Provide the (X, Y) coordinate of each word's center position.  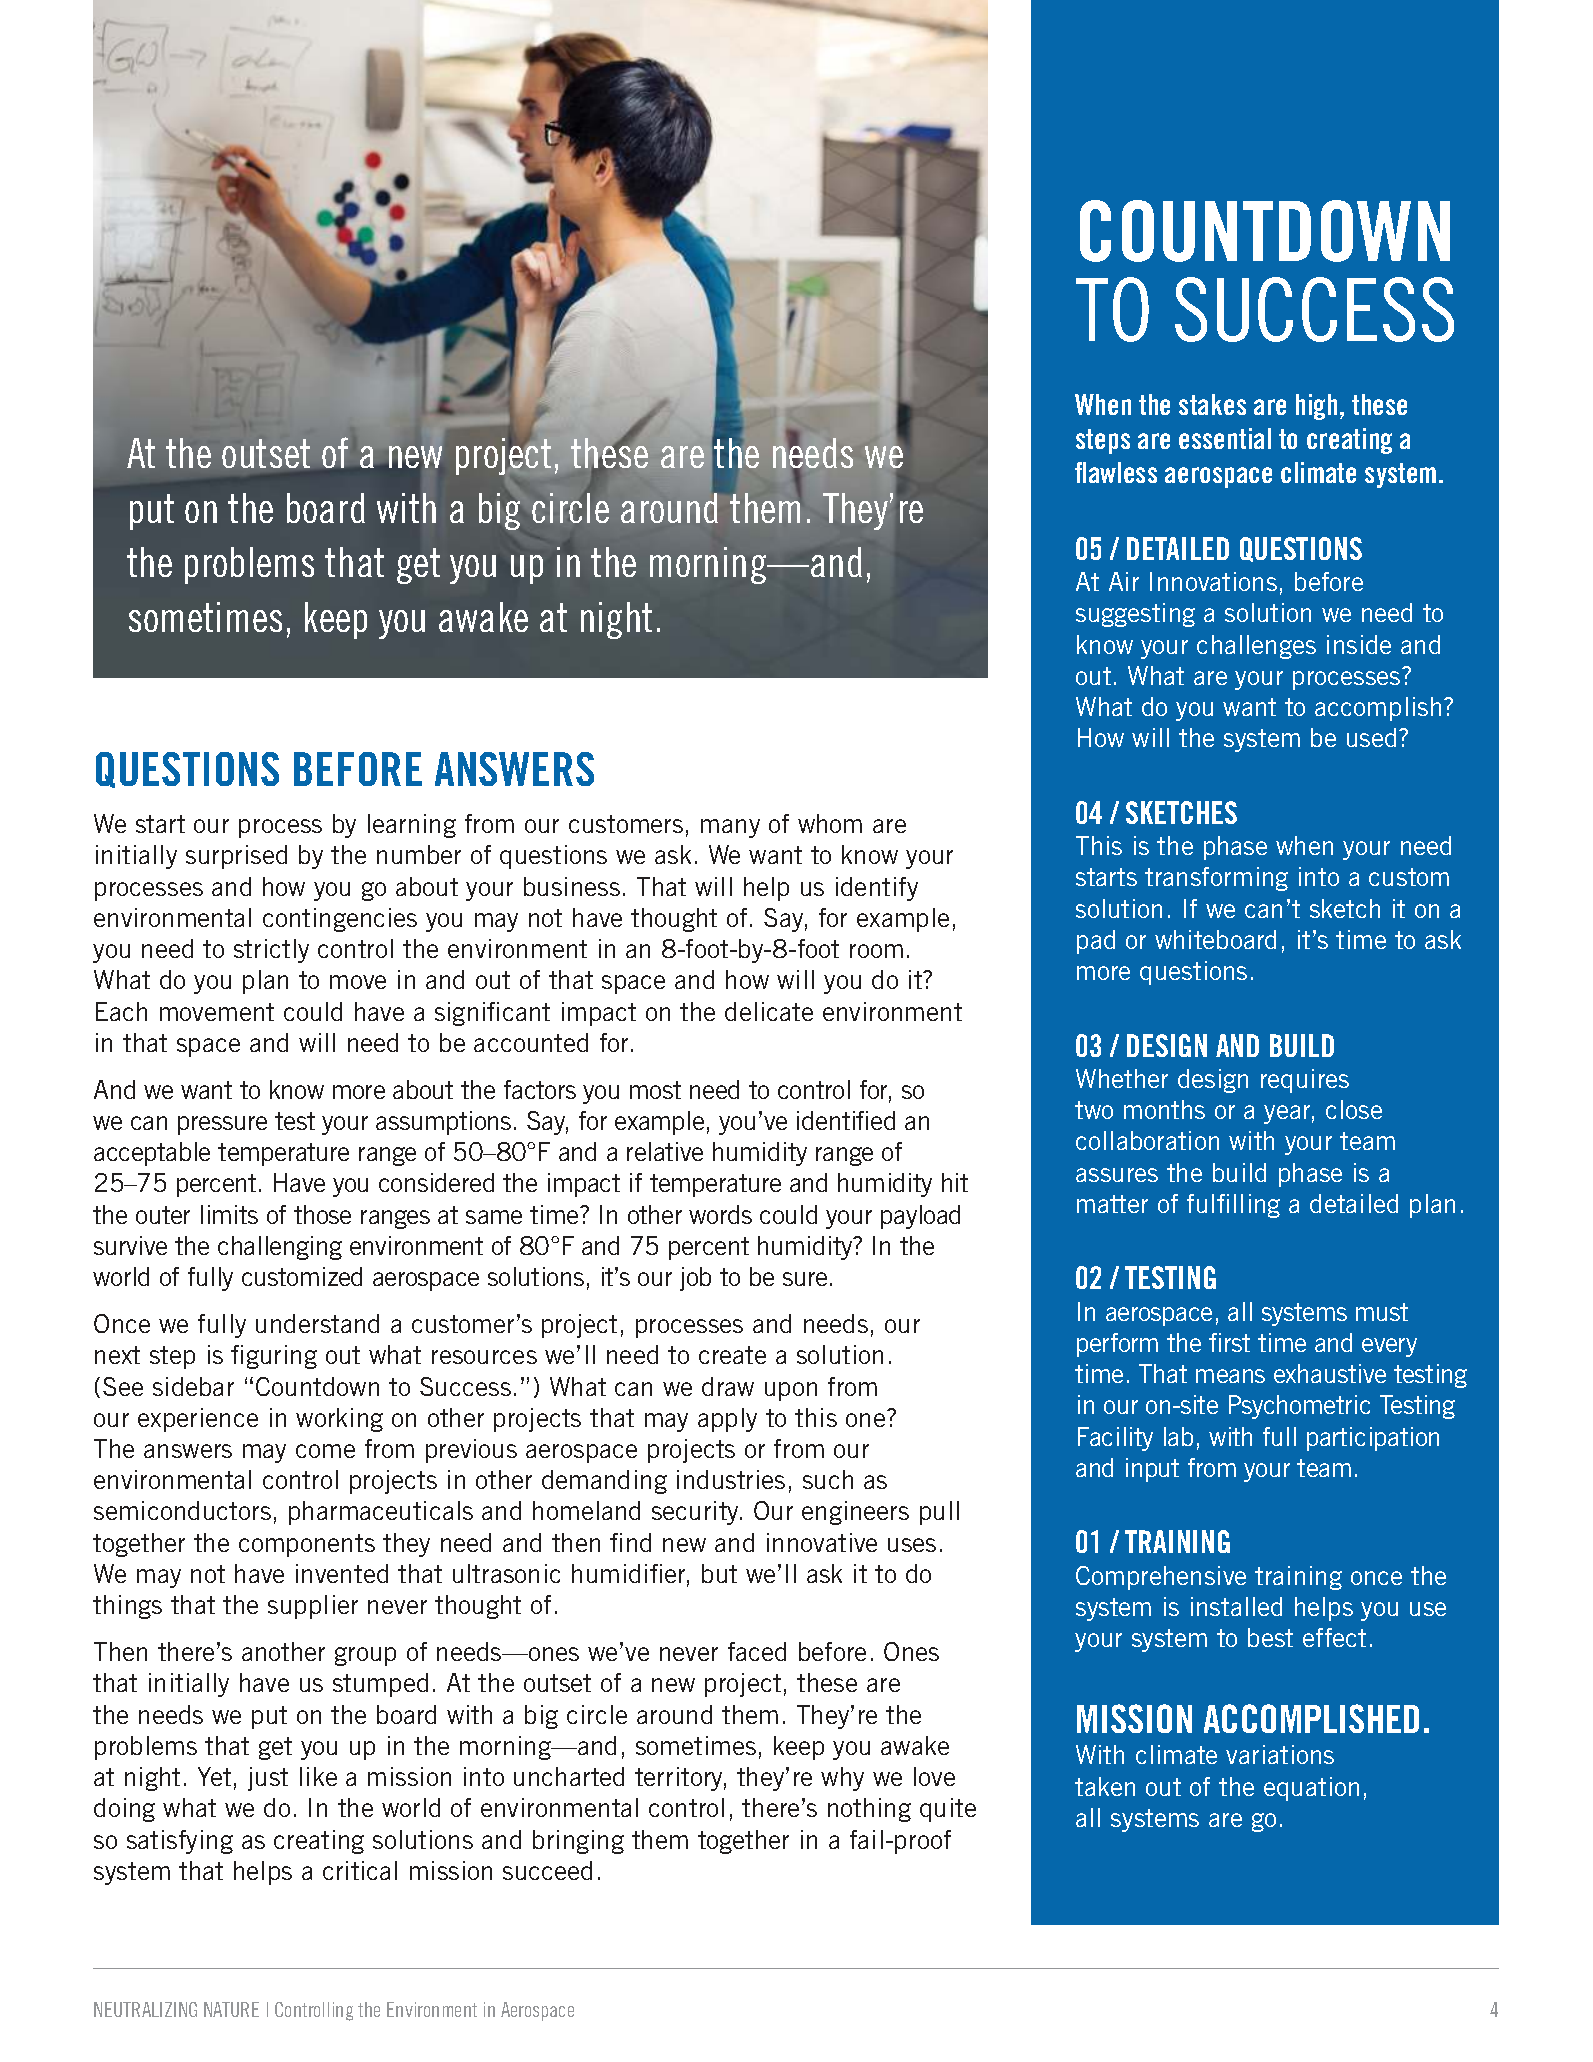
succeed (547, 1870)
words (720, 1214)
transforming (1216, 879)
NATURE (231, 2009)
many (730, 828)
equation (1311, 1789)
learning (412, 826)
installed (1236, 1606)
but (719, 1573)
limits (229, 1214)
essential (1225, 438)
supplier (313, 1607)
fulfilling (1233, 1206)
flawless (1116, 472)
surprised (236, 857)
